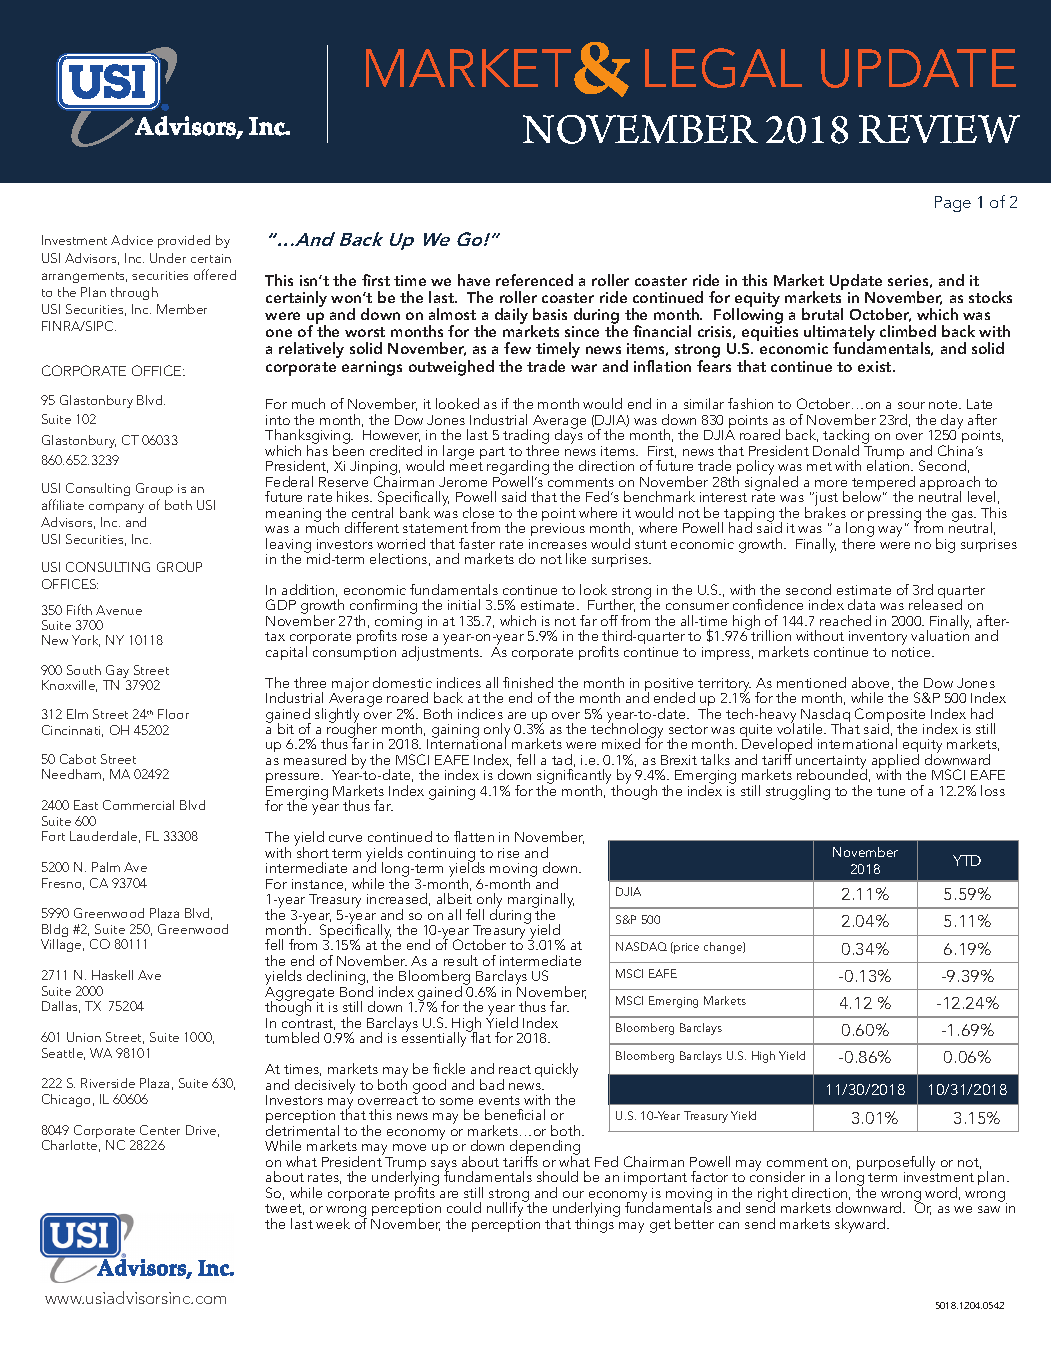  I want to click on company, so click(116, 508).
